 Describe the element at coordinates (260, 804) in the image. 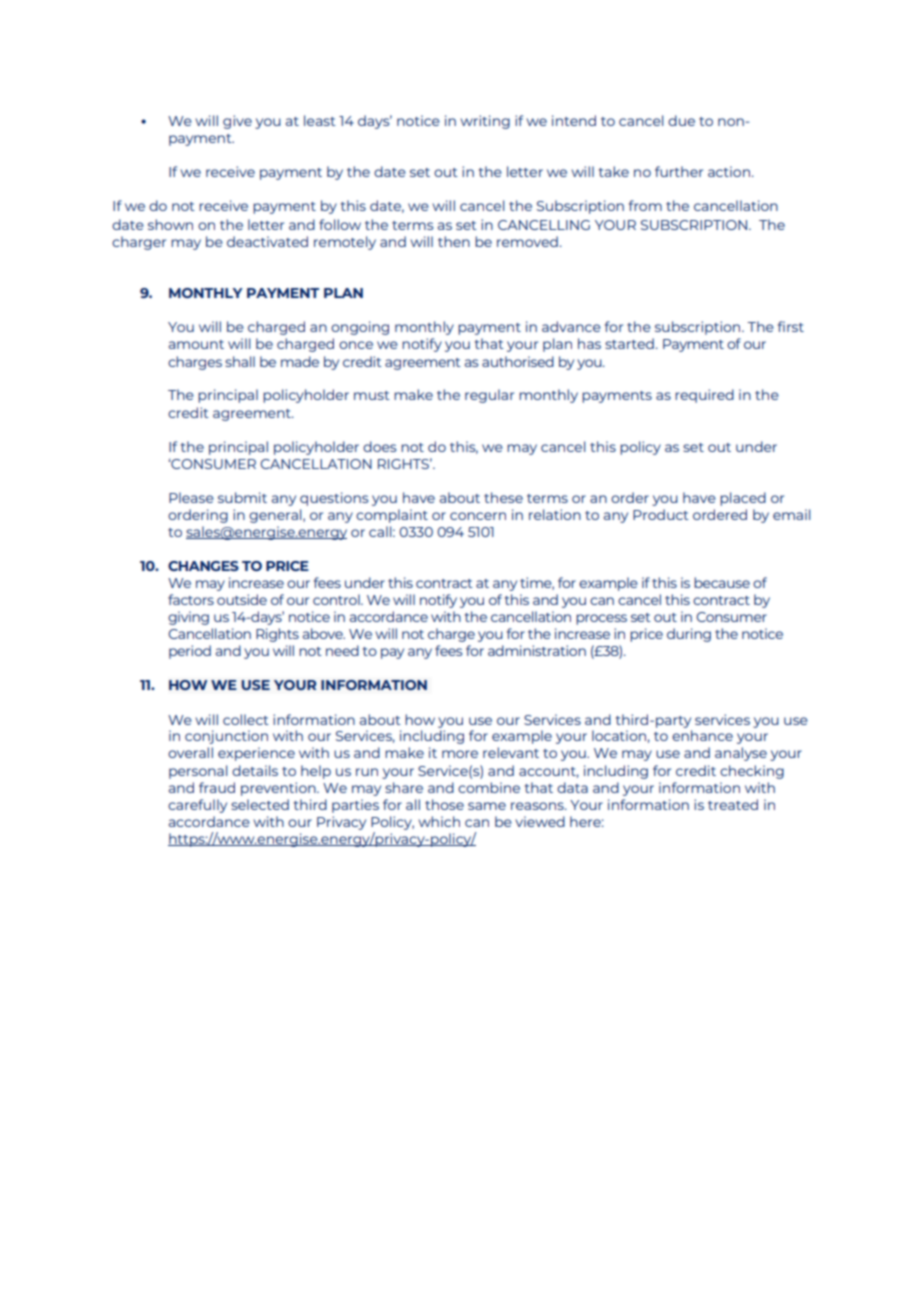

I see `selected` at that location.
